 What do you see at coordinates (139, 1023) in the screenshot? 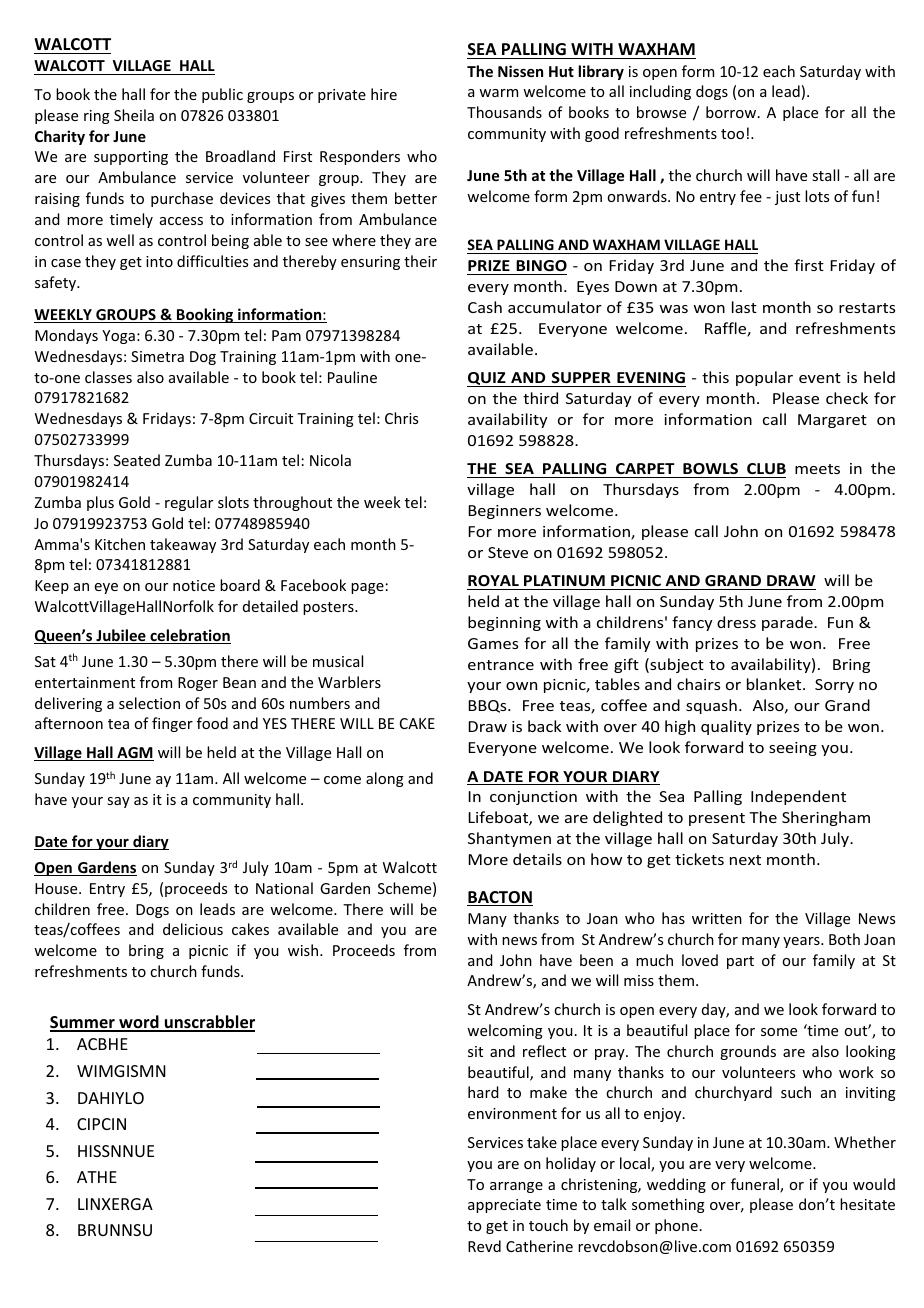
I see `word` at bounding box center [139, 1023].
